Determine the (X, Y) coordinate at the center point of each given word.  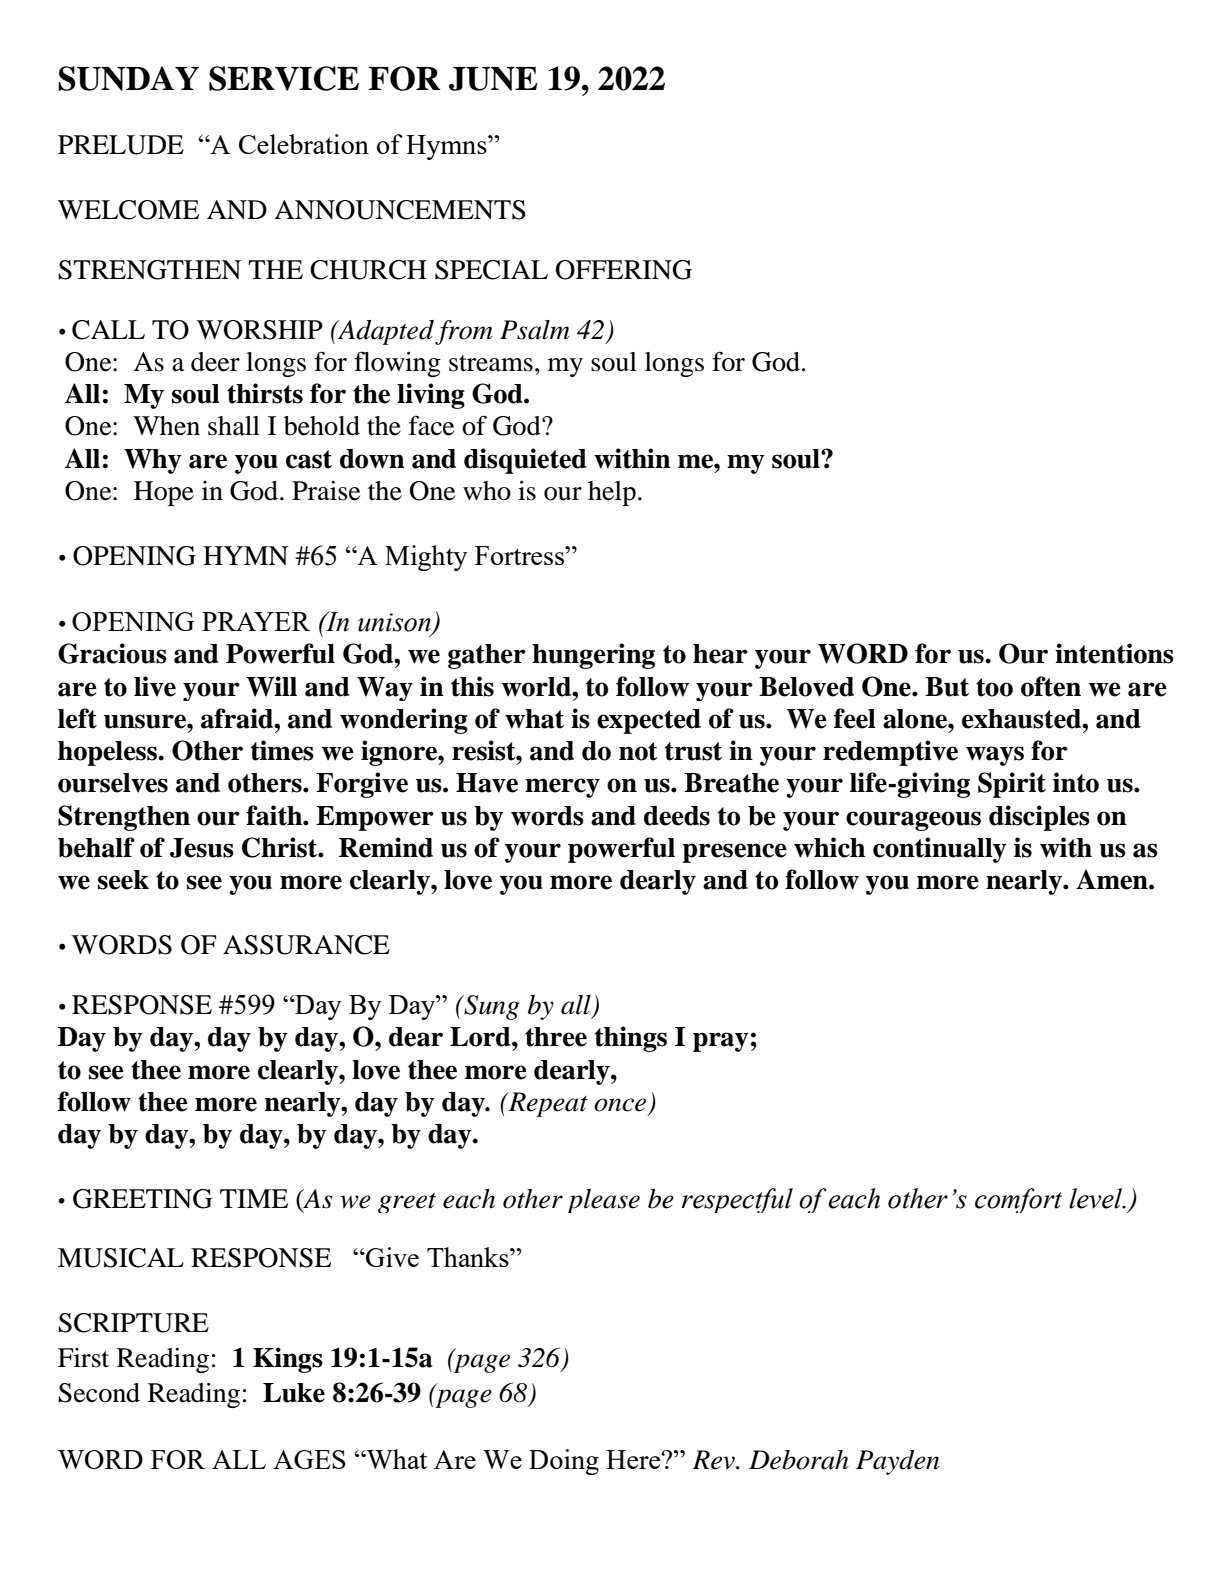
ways (995, 756)
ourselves (113, 783)
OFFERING (624, 270)
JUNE (493, 79)
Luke (294, 1393)
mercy (562, 788)
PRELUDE (121, 145)
